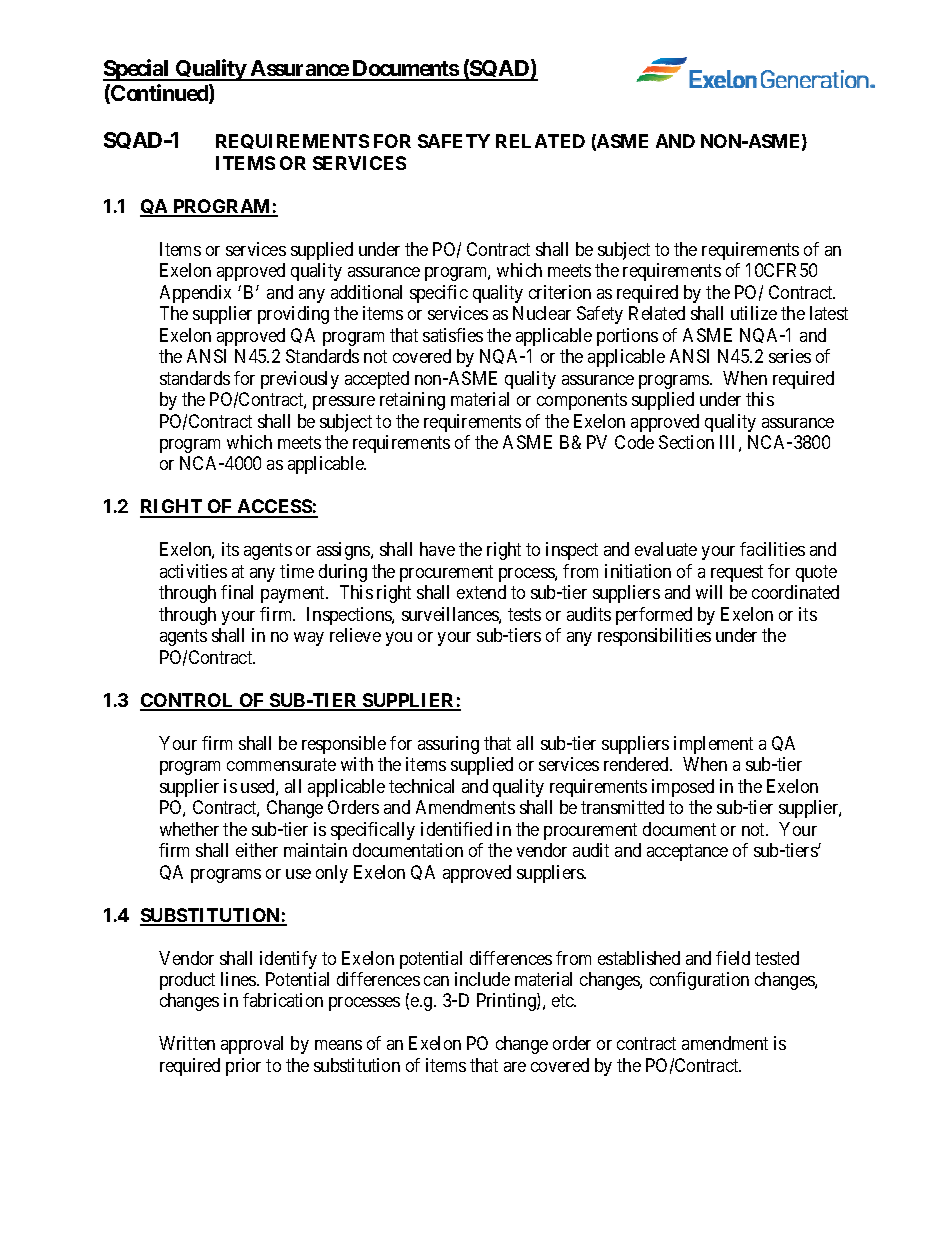 This screenshot has height=1233, width=952. Describe the element at coordinates (754, 313) in the screenshot. I see `utilize` at that location.
